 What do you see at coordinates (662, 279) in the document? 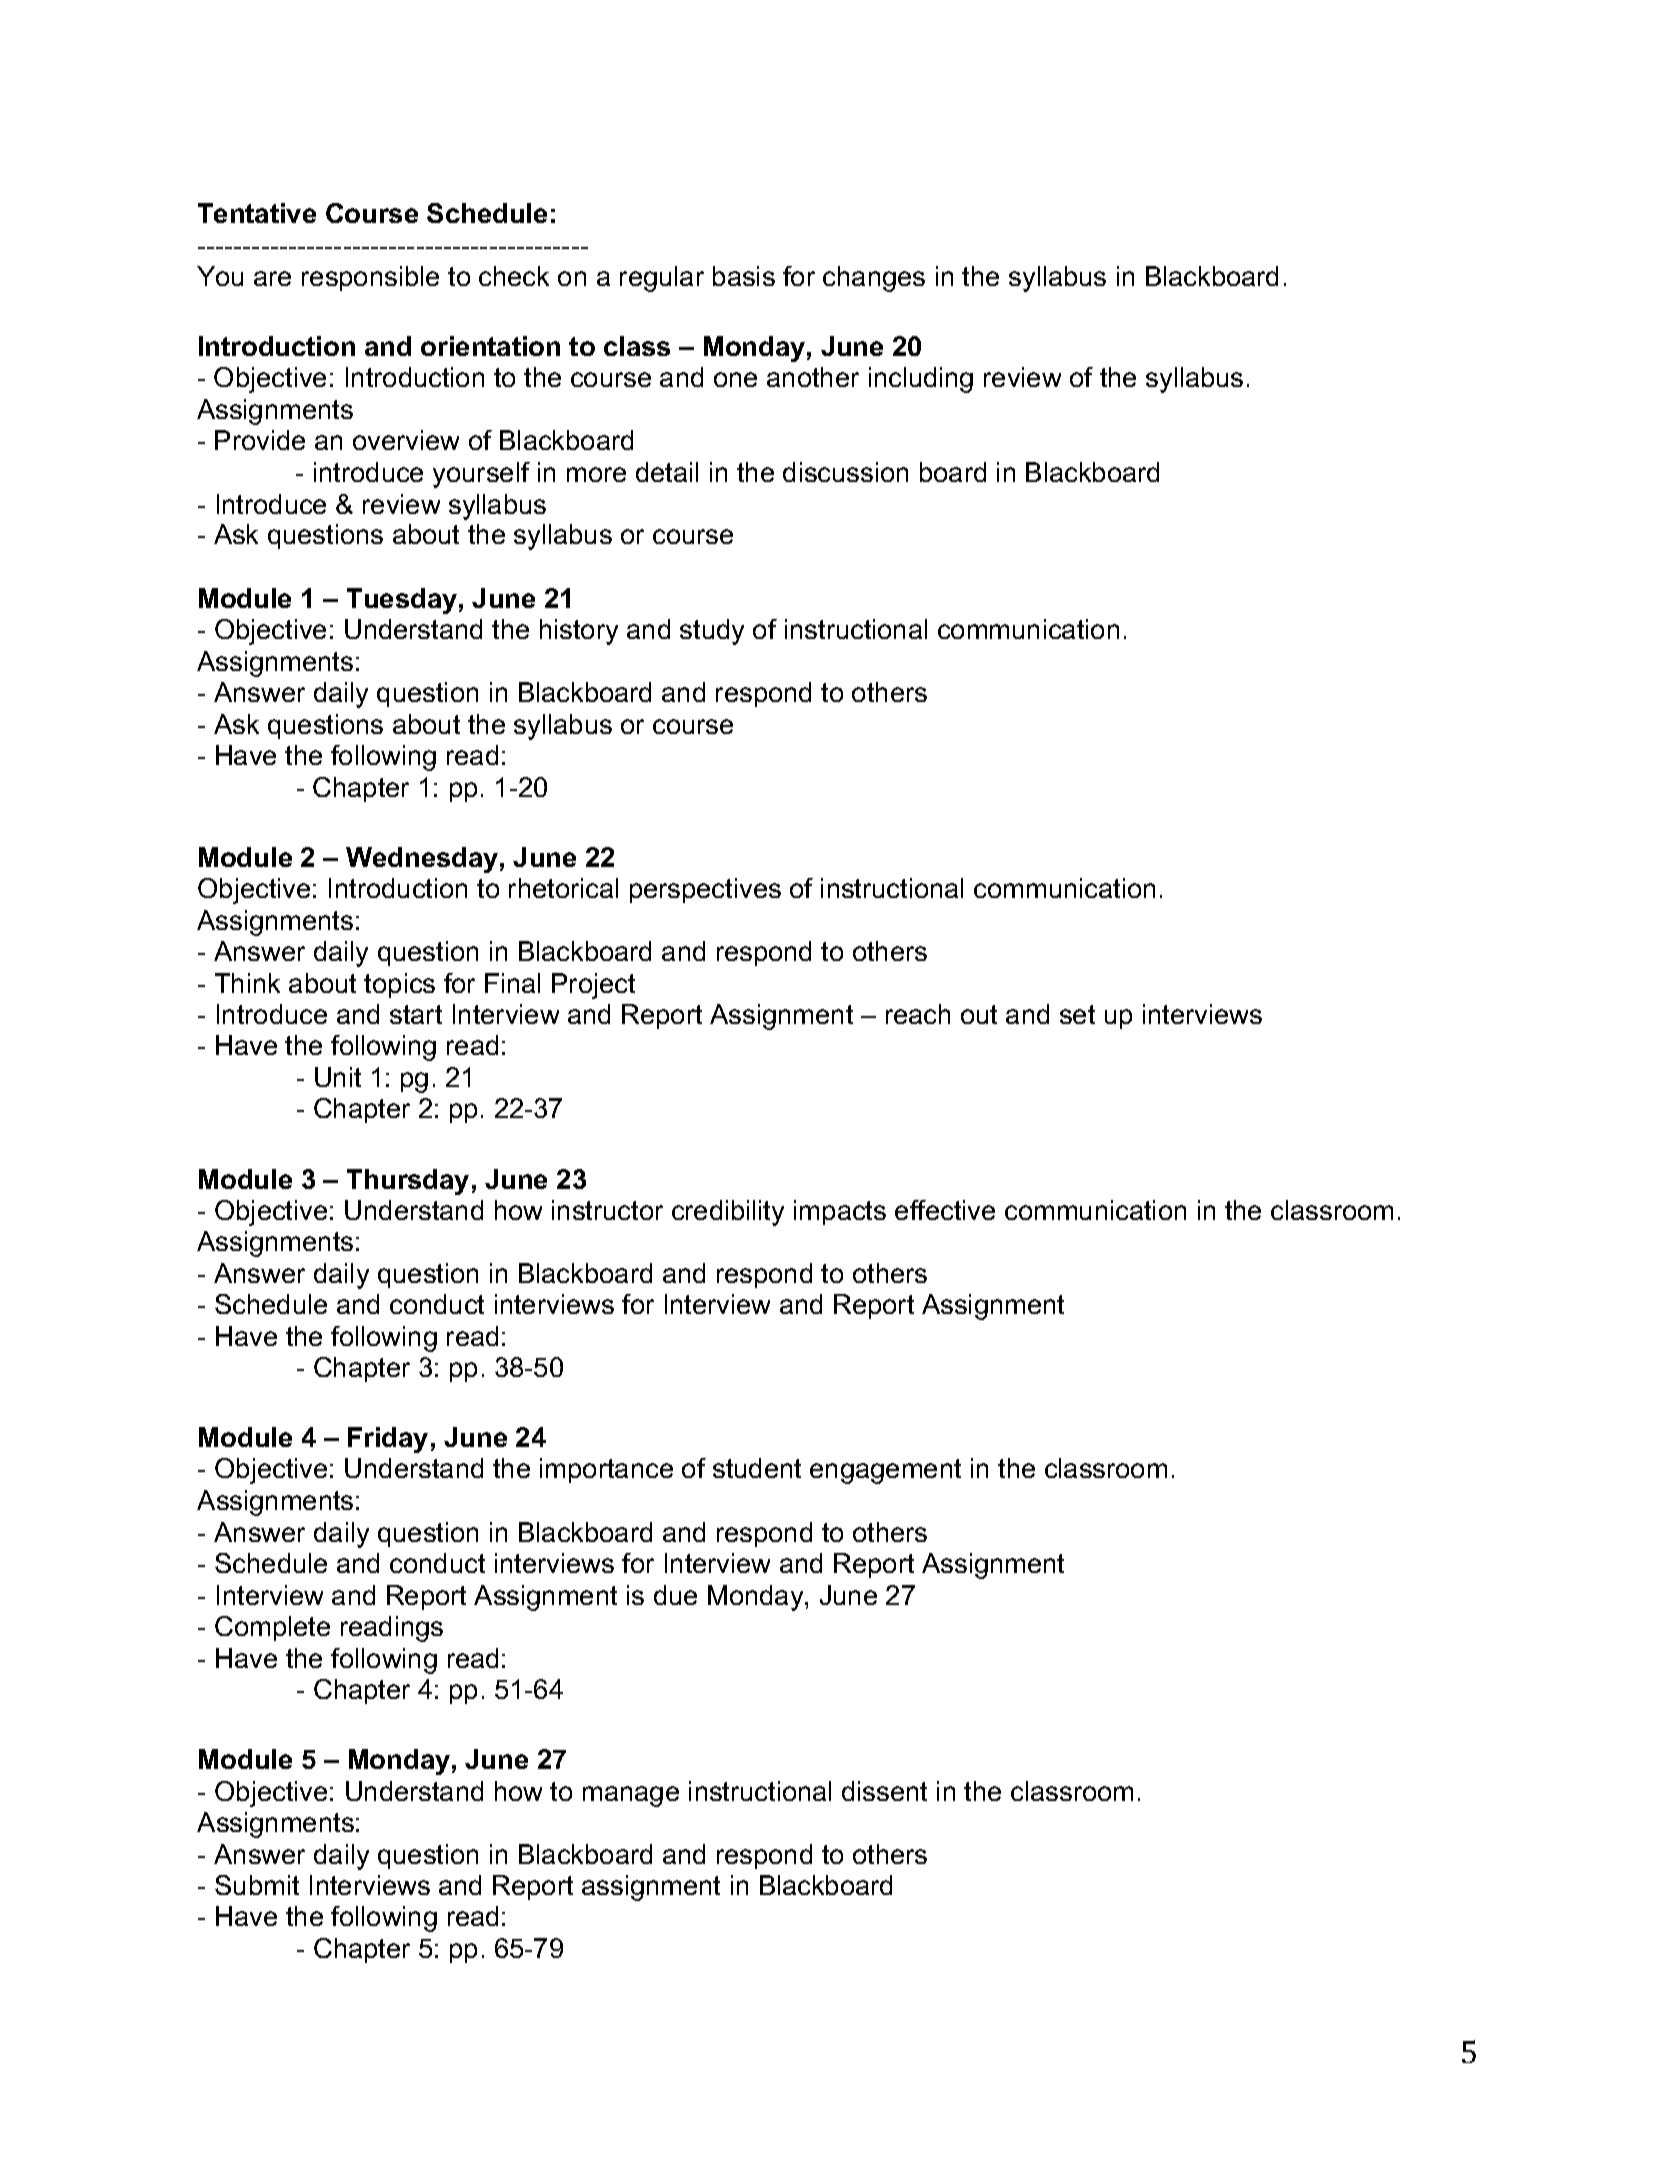
I see `regular` at bounding box center [662, 279].
